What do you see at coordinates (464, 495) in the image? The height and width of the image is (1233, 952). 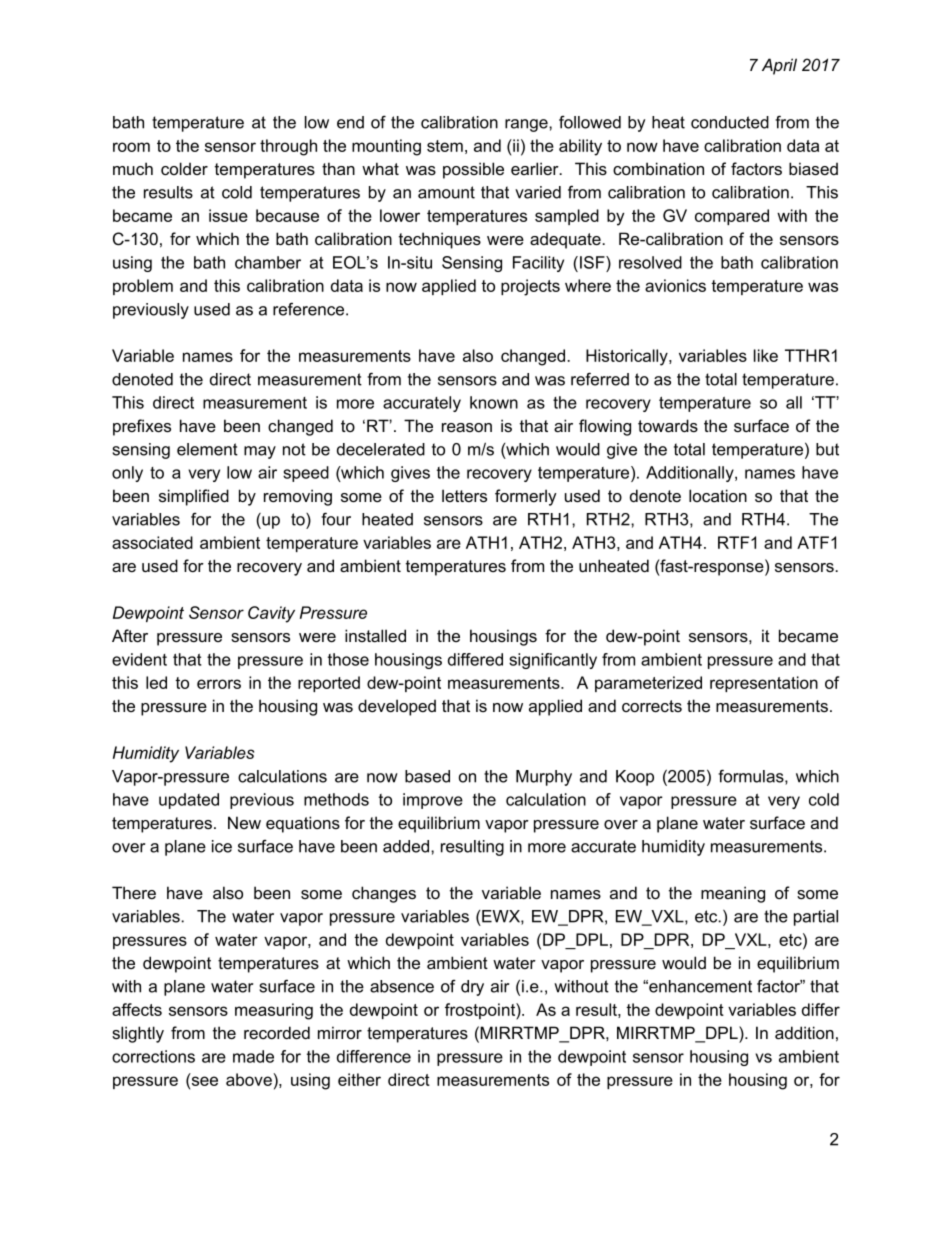 I see `letters` at bounding box center [464, 495].
